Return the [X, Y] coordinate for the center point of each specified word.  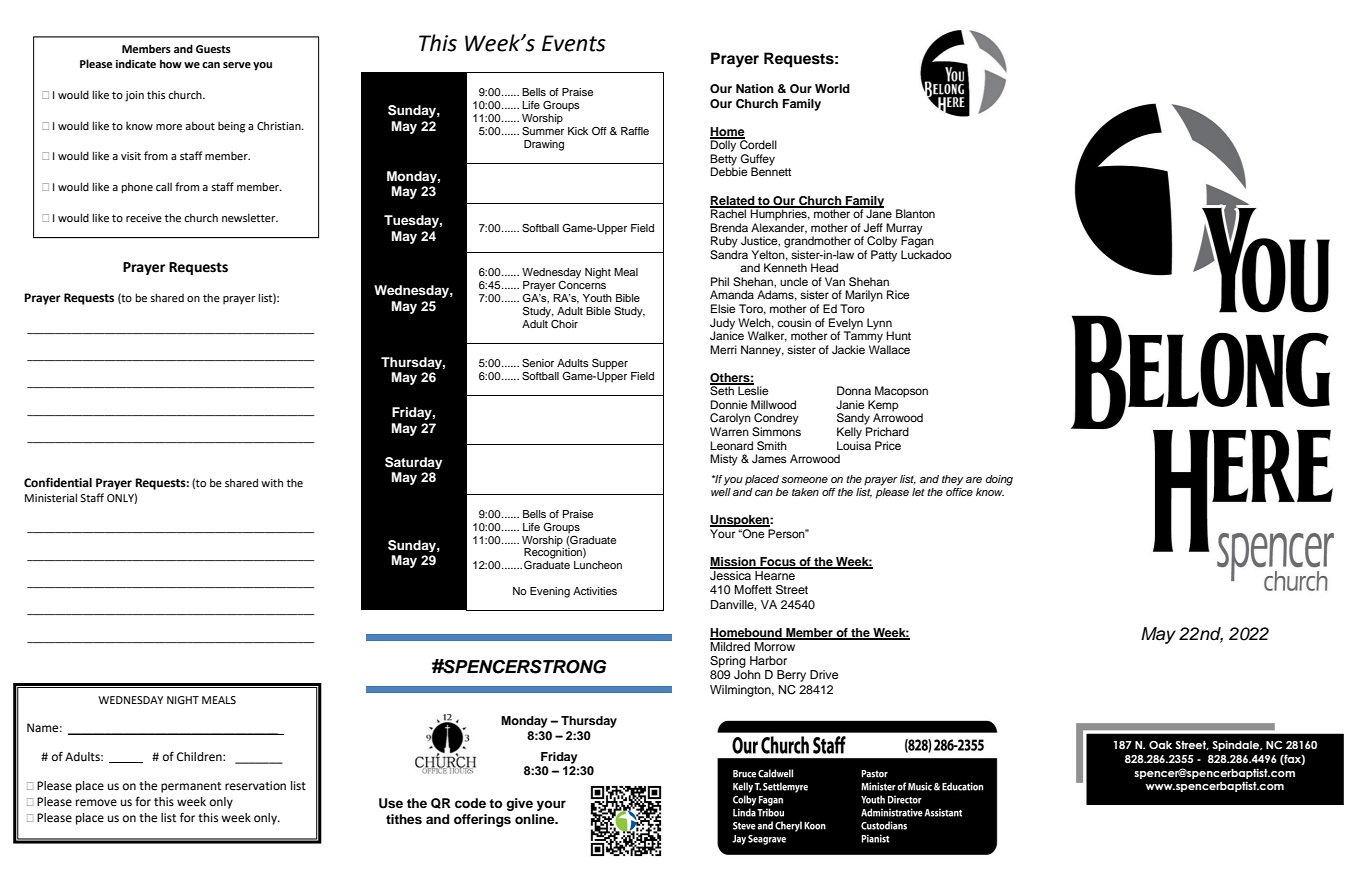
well [721, 492]
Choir [564, 324]
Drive [824, 674]
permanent [191, 787]
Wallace [889, 349]
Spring [728, 662]
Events [574, 43]
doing [999, 480]
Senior [538, 363]
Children [200, 757]
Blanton [915, 213]
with [272, 482]
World [832, 88]
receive [144, 218]
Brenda [729, 227]
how [171, 63]
